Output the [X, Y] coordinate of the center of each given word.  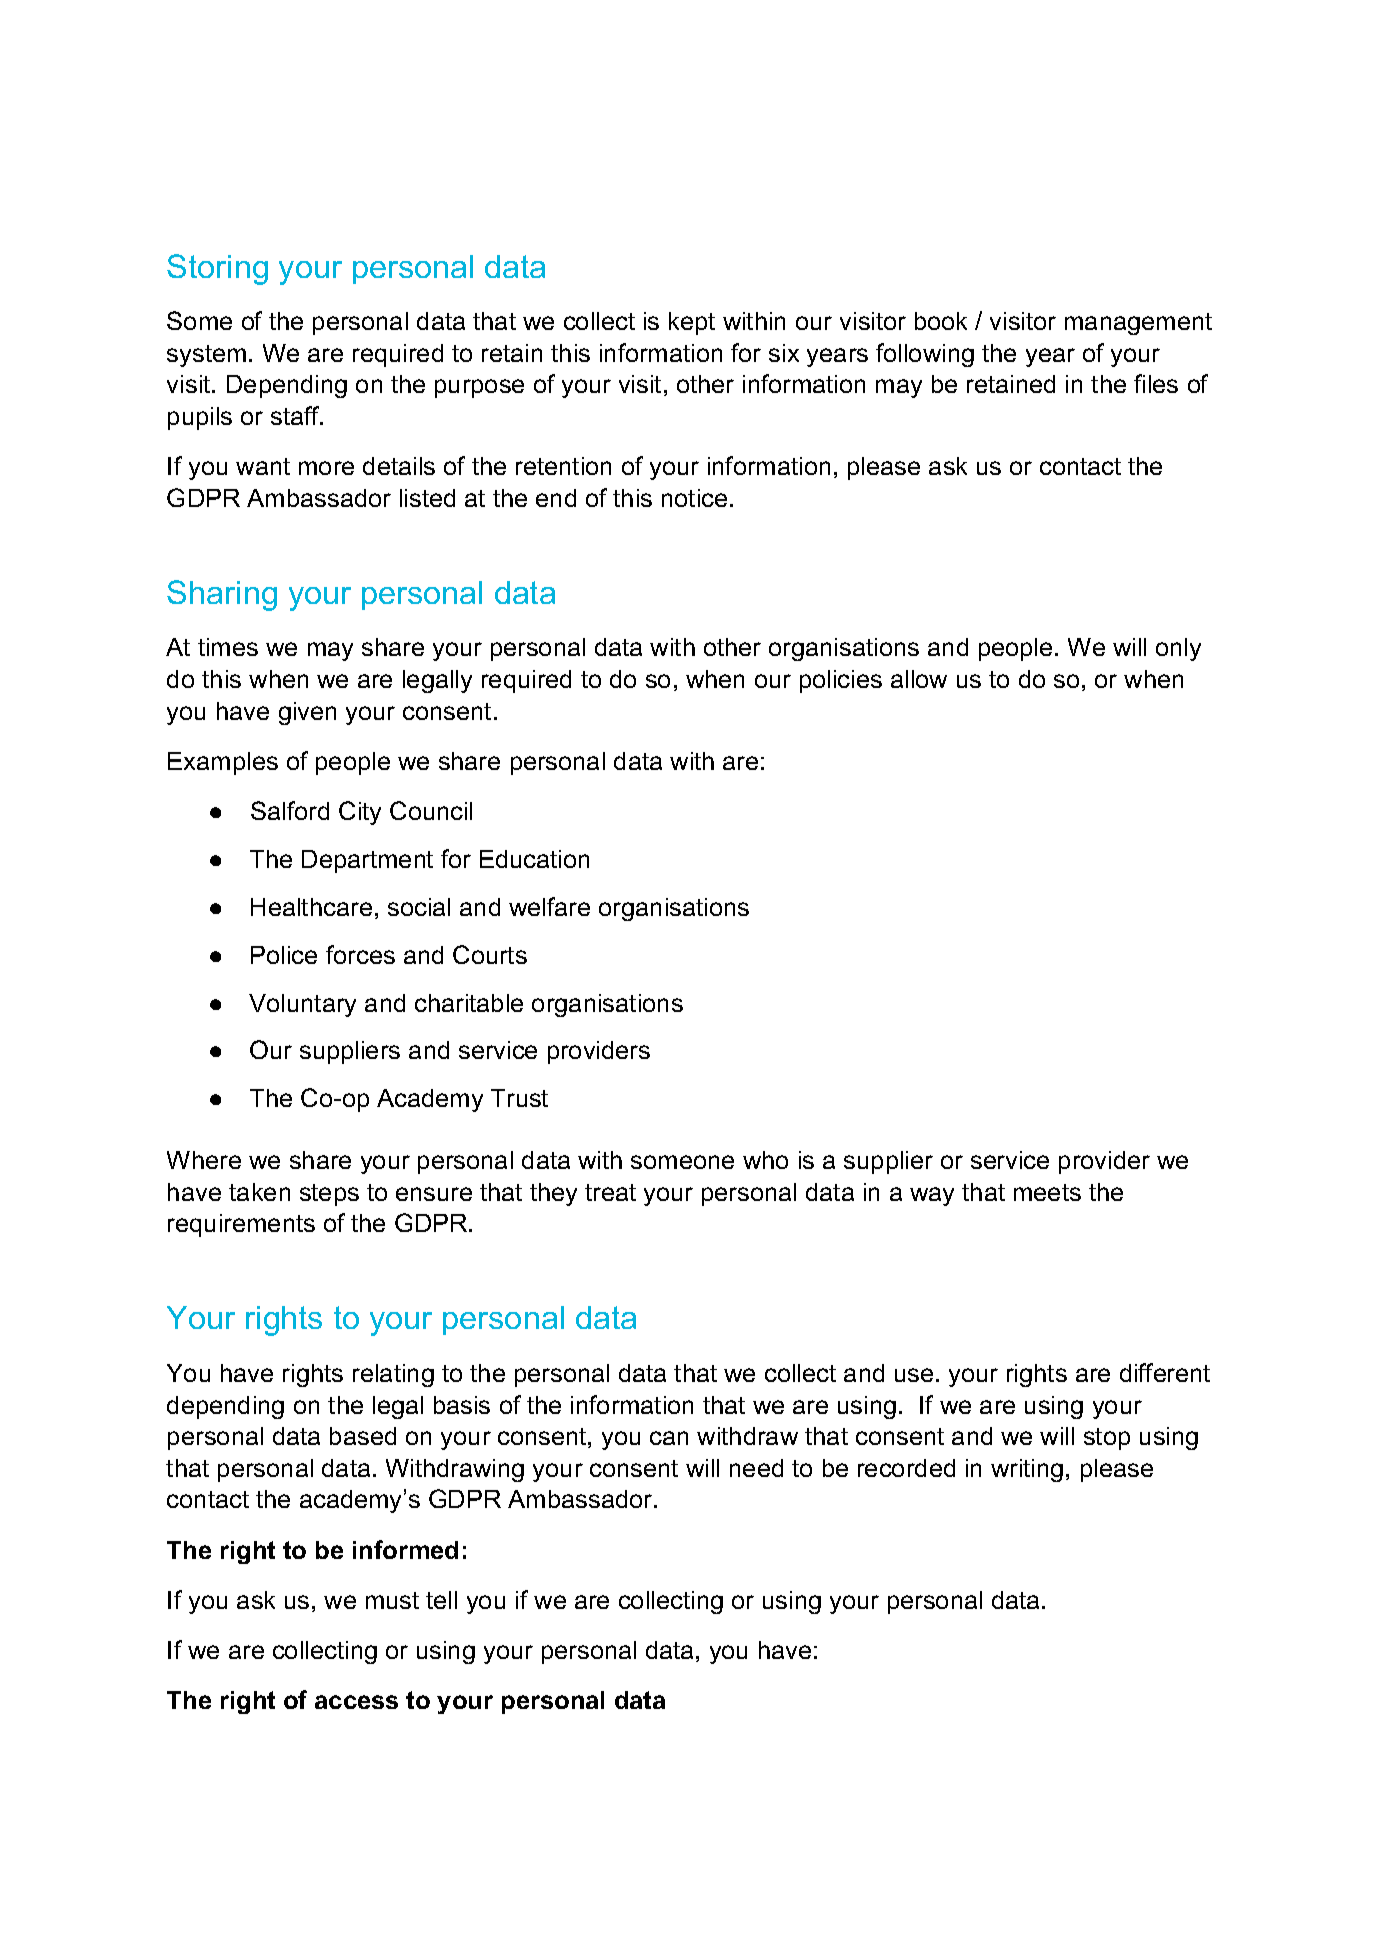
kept [692, 323]
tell [441, 1600]
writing [1027, 1470]
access [356, 1702]
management [1138, 324]
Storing [217, 269]
